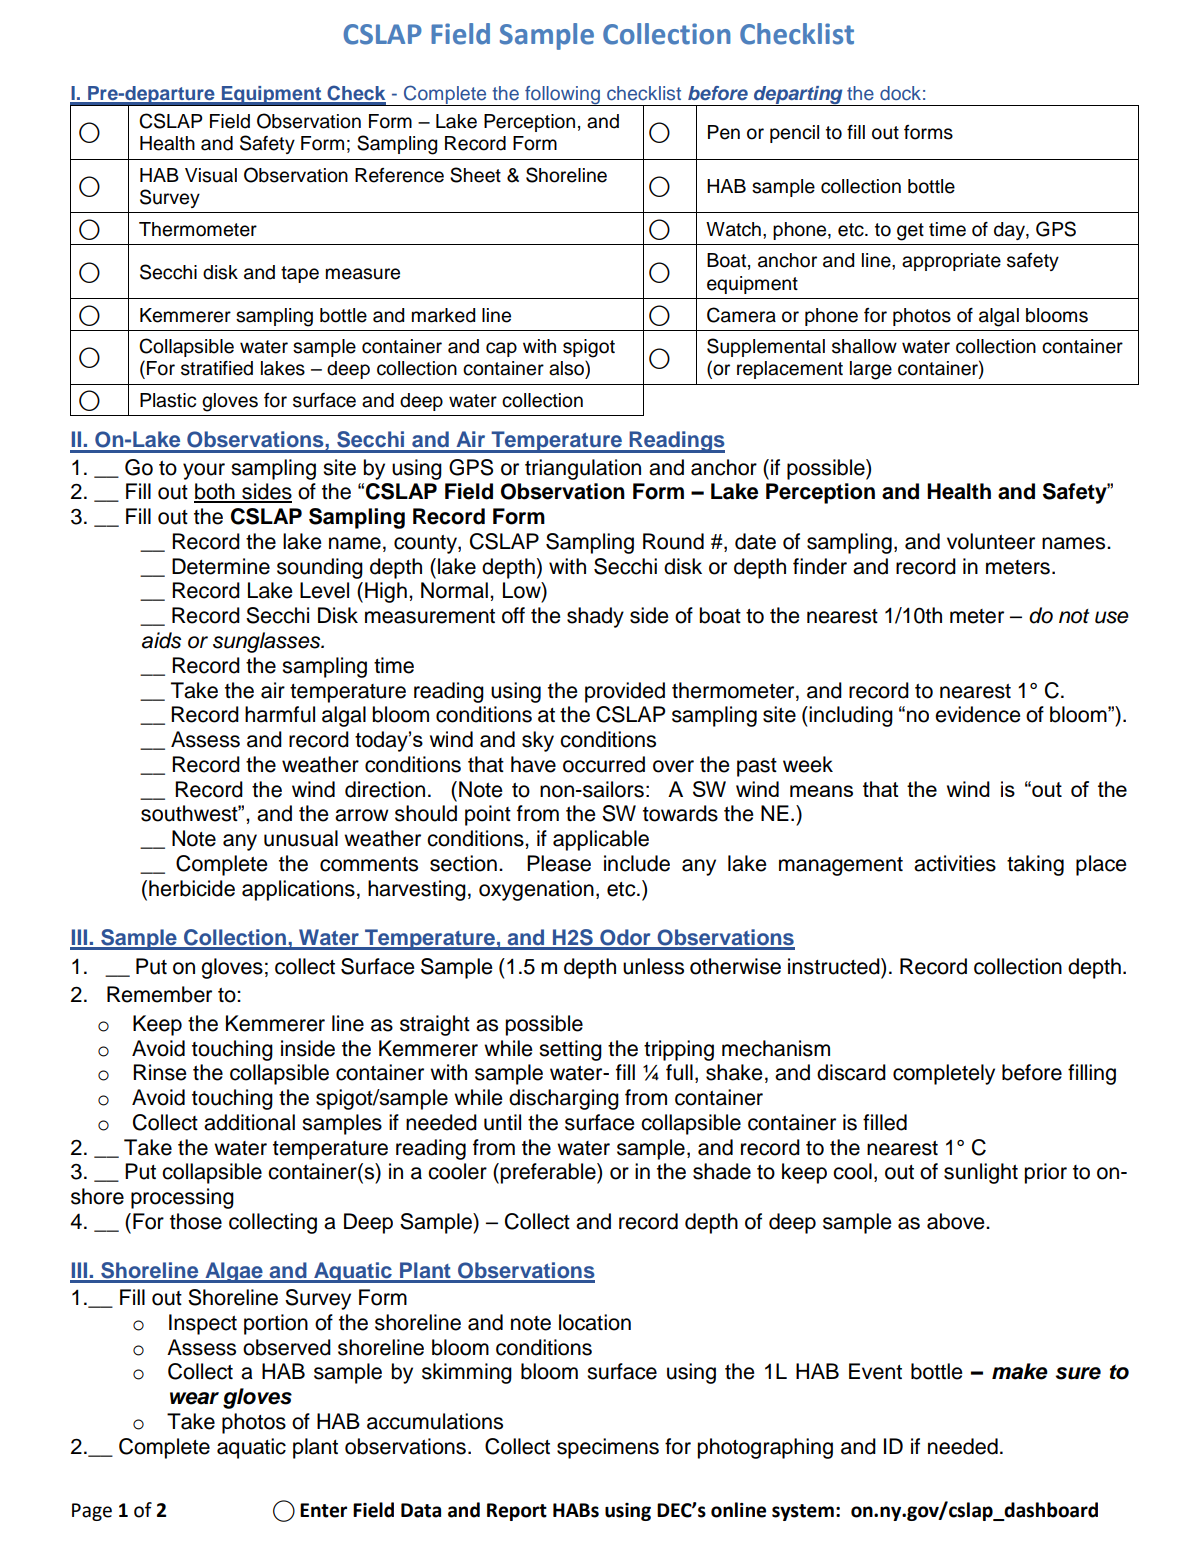 This screenshot has height=1551, width=1198. I want to click on Determine, so click(221, 566).
